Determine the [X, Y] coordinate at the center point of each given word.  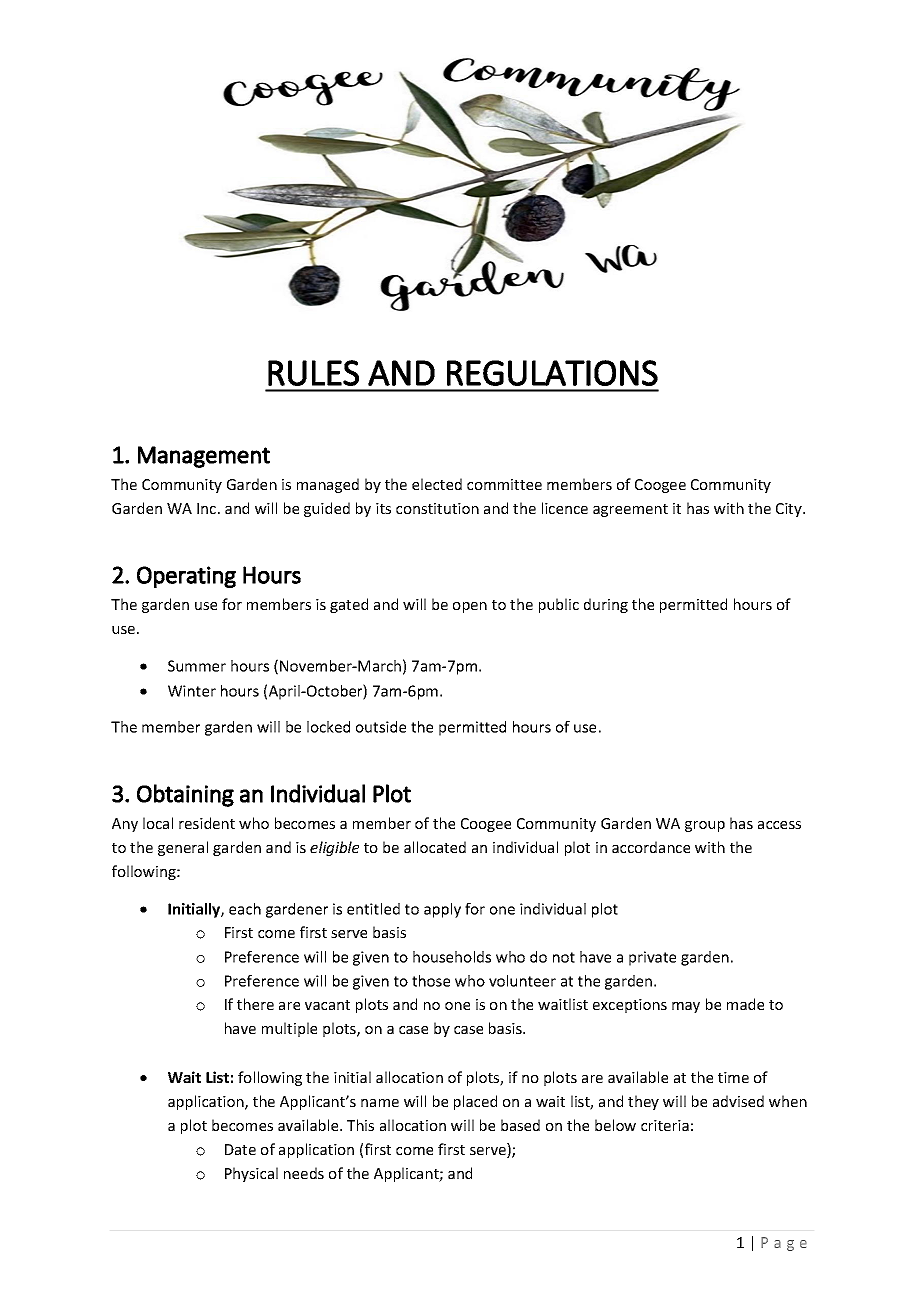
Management [204, 457]
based [520, 1125]
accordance [651, 847]
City [790, 510]
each [245, 909]
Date [240, 1149]
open [470, 607]
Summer [197, 666]
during [606, 605]
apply [442, 910]
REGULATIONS [552, 373]
